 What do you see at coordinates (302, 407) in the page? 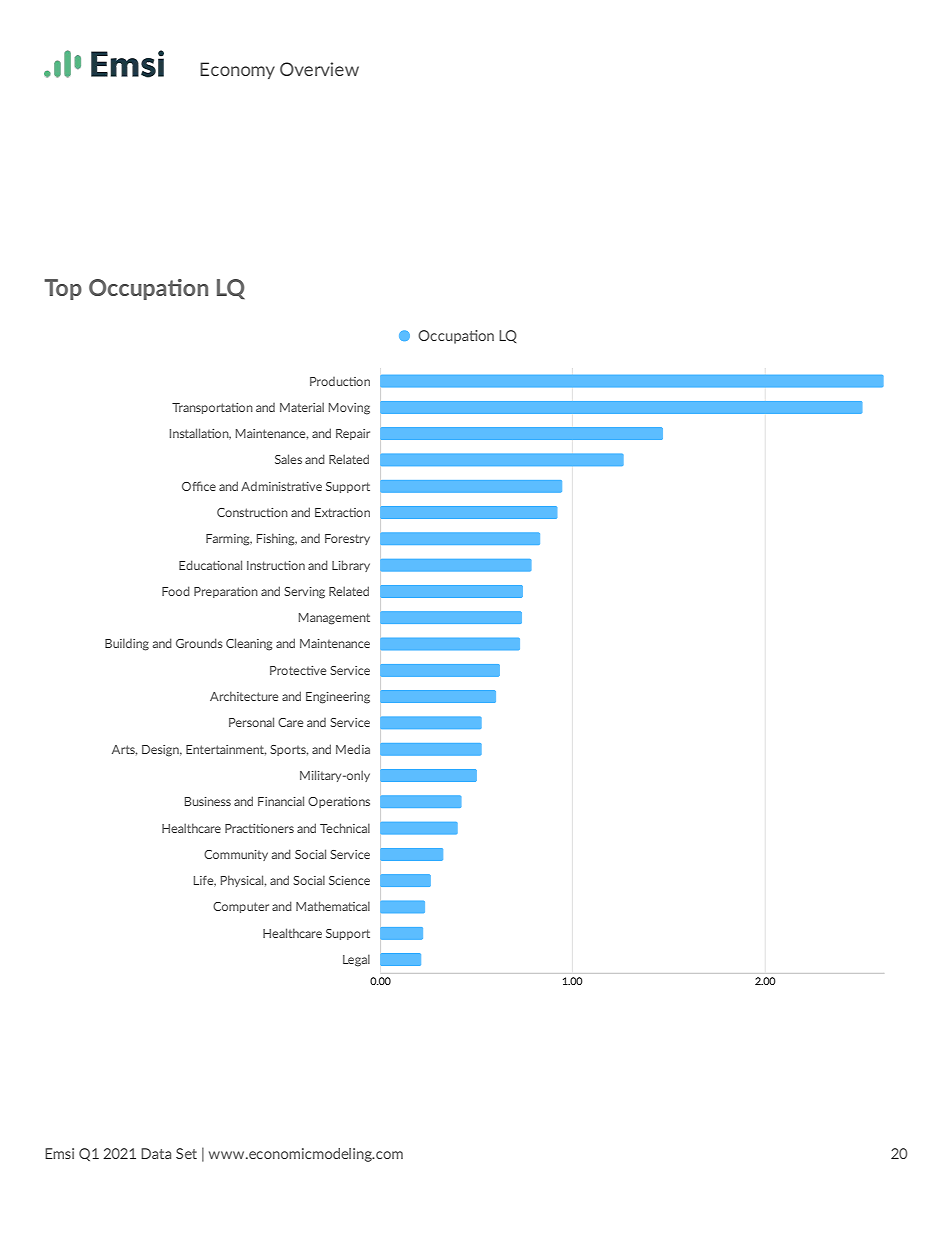
I see `Material` at bounding box center [302, 407].
